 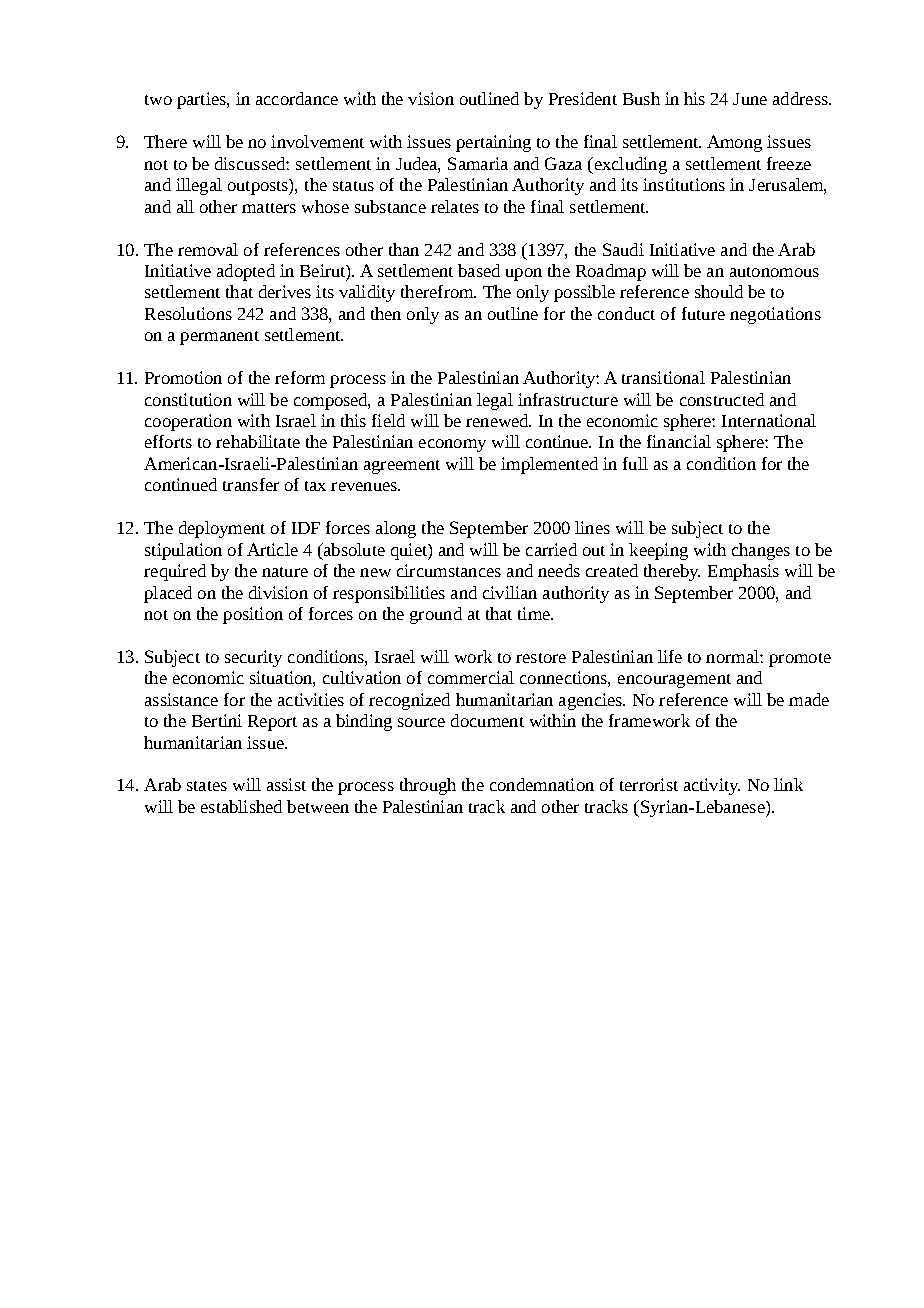 What do you see at coordinates (202, 100) in the page?
I see `parties` at bounding box center [202, 100].
